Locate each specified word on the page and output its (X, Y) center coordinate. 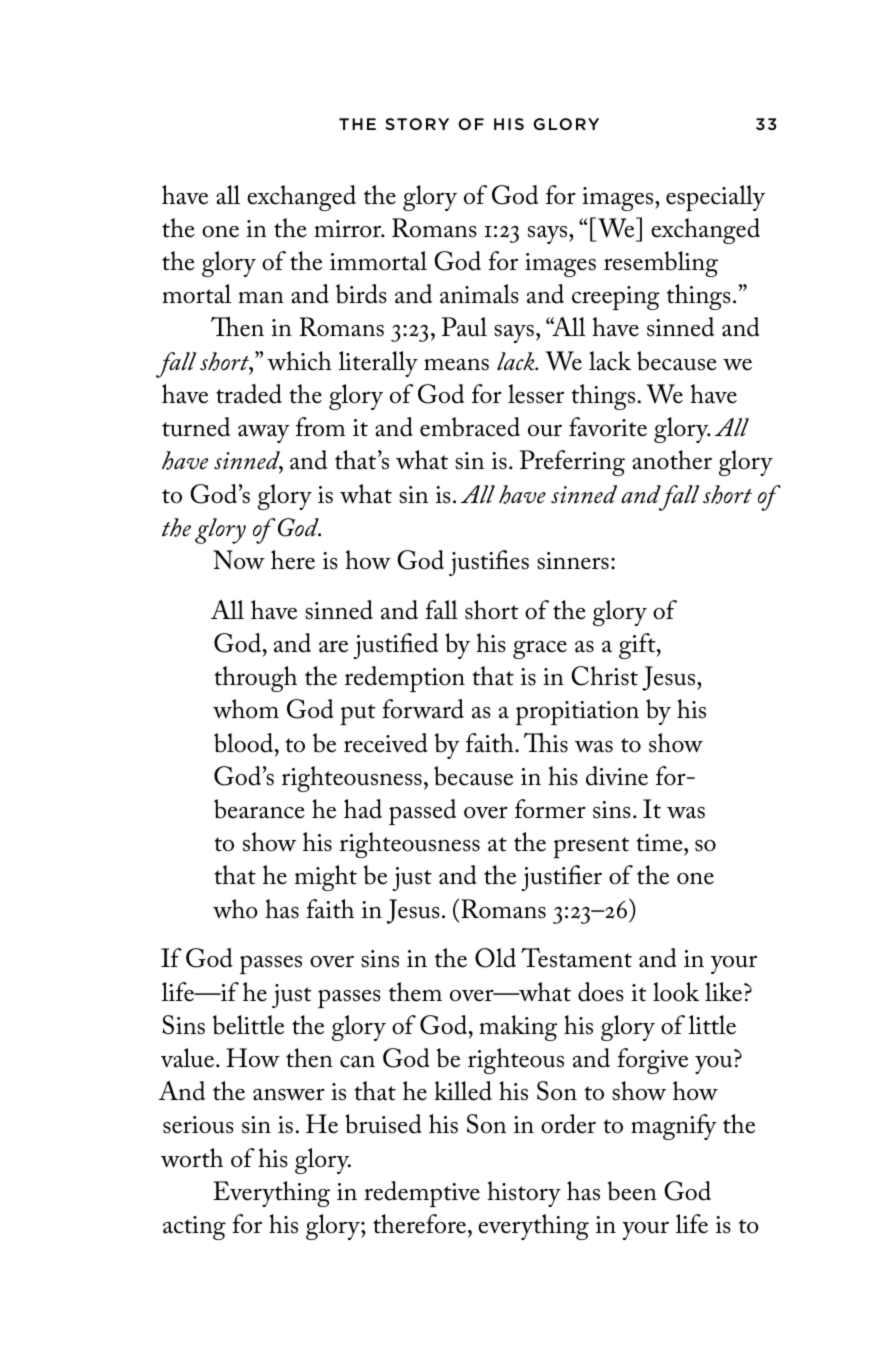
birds (361, 294)
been (632, 1191)
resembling (661, 264)
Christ (604, 676)
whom (246, 709)
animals (479, 294)
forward (423, 709)
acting (194, 1228)
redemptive (422, 1194)
